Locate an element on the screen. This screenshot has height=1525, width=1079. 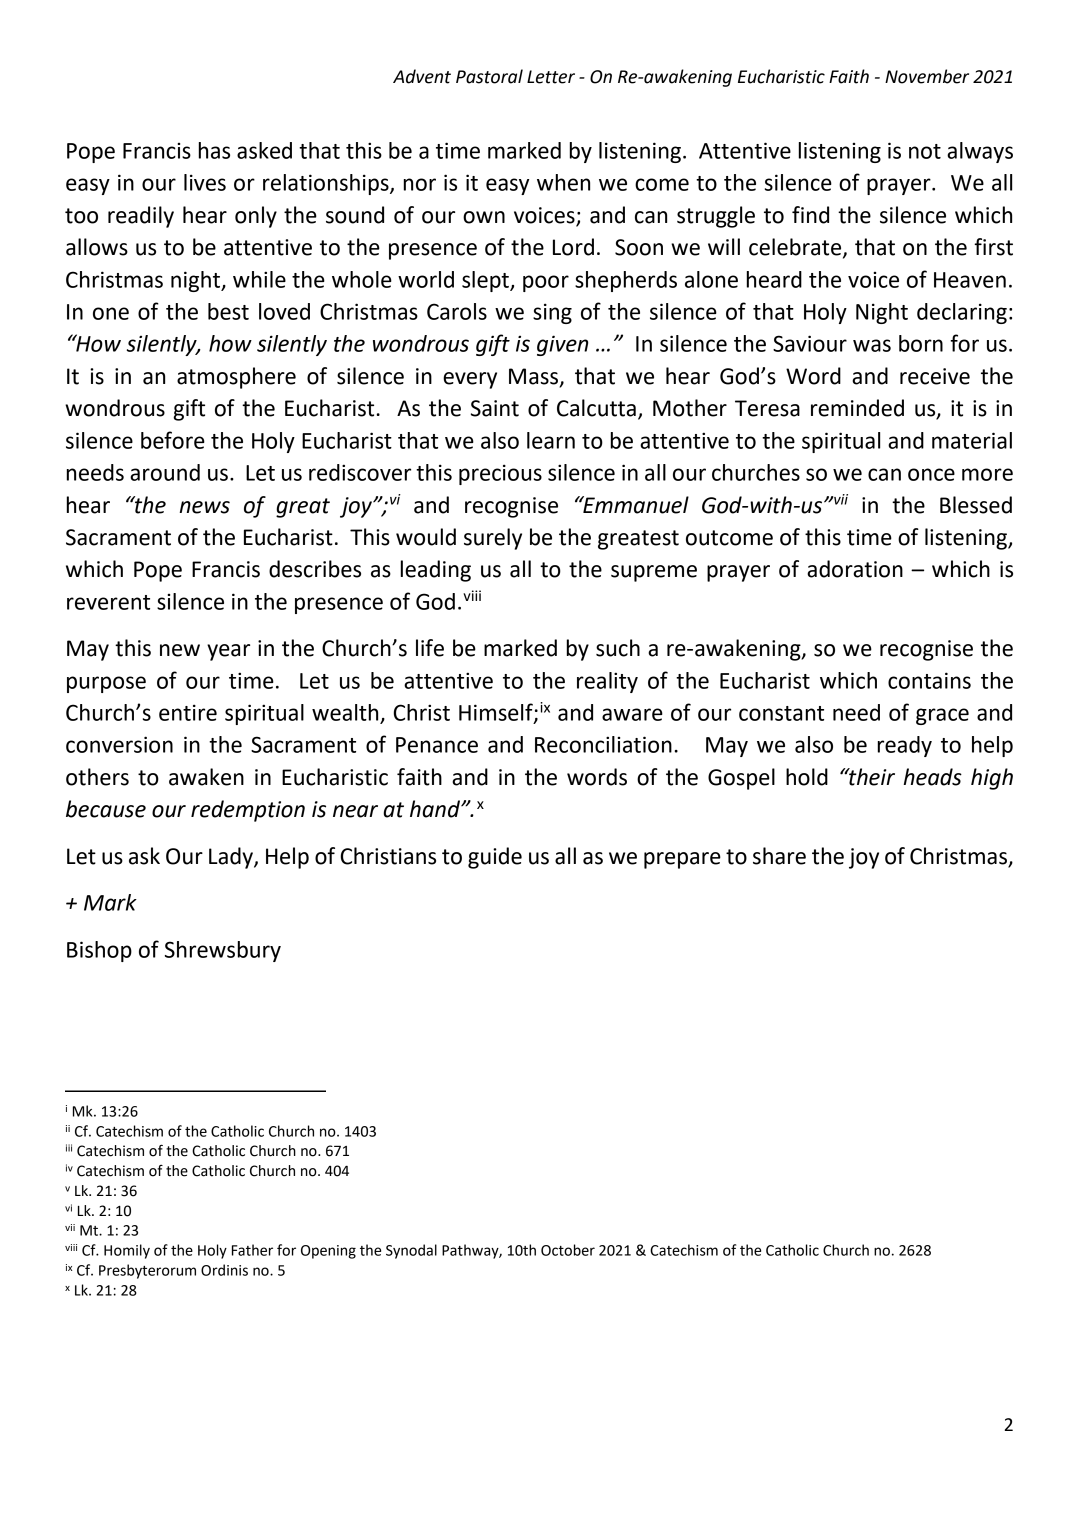
November is located at coordinates (927, 76).
